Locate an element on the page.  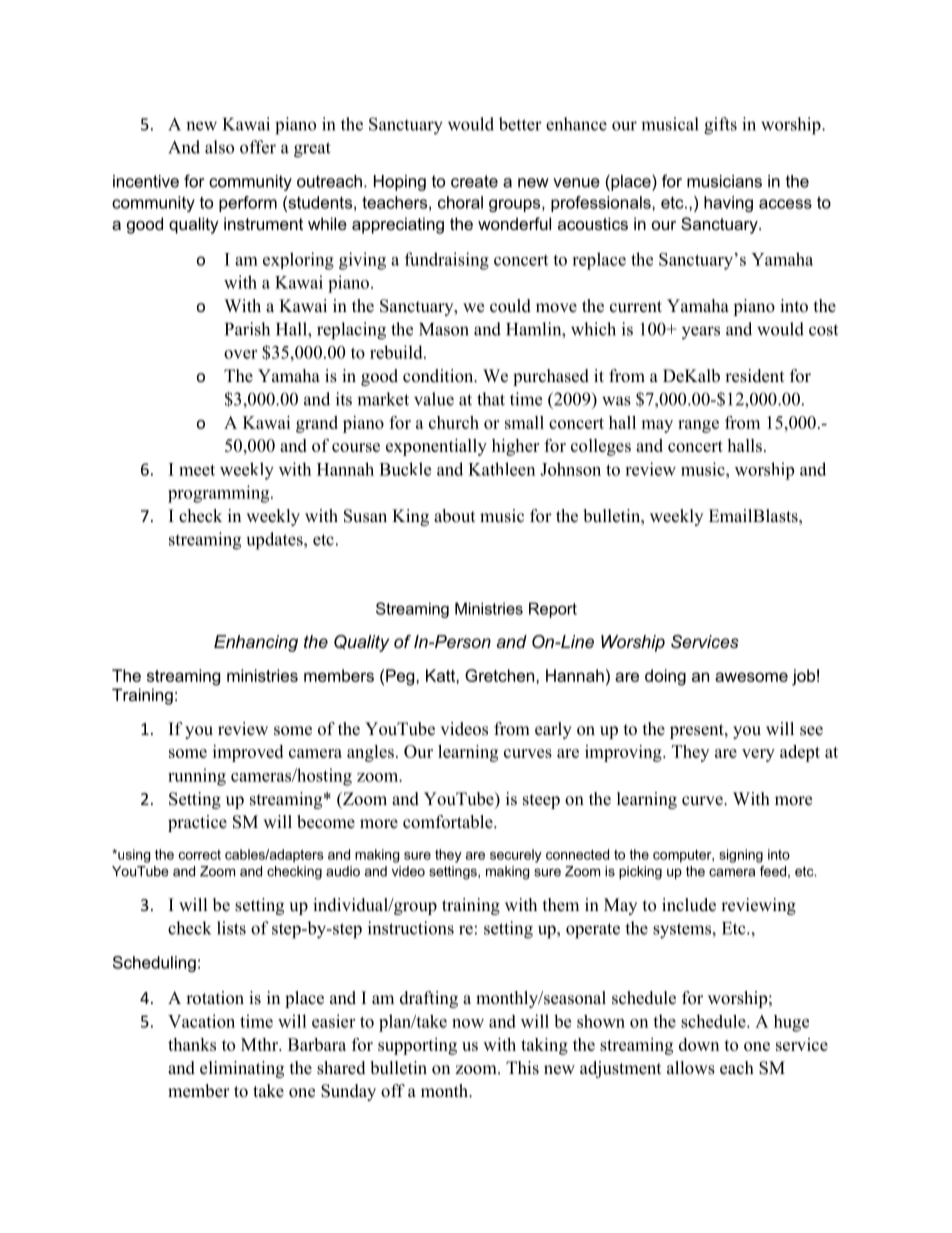
practice is located at coordinates (197, 823).
